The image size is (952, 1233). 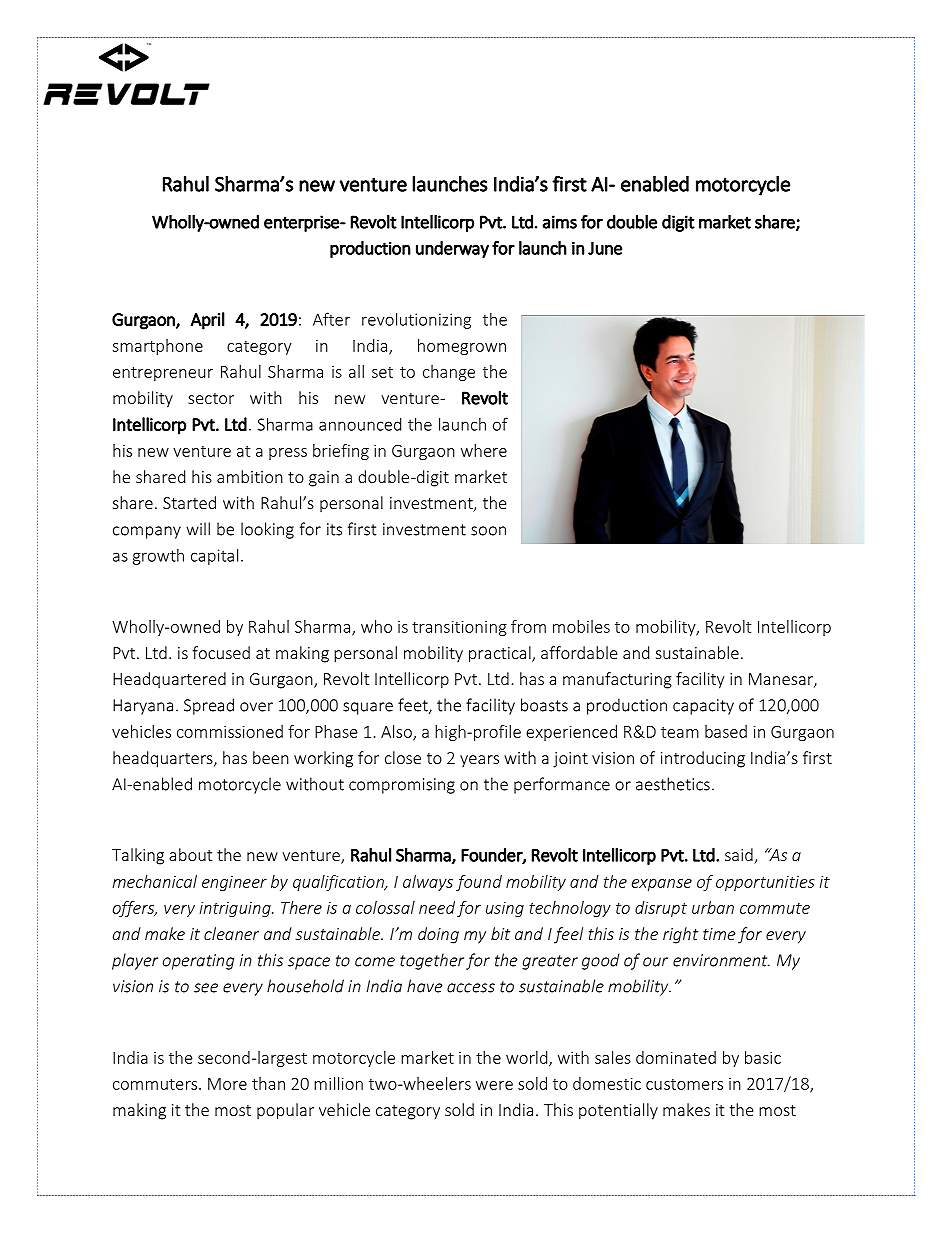 I want to click on will, so click(x=198, y=529).
